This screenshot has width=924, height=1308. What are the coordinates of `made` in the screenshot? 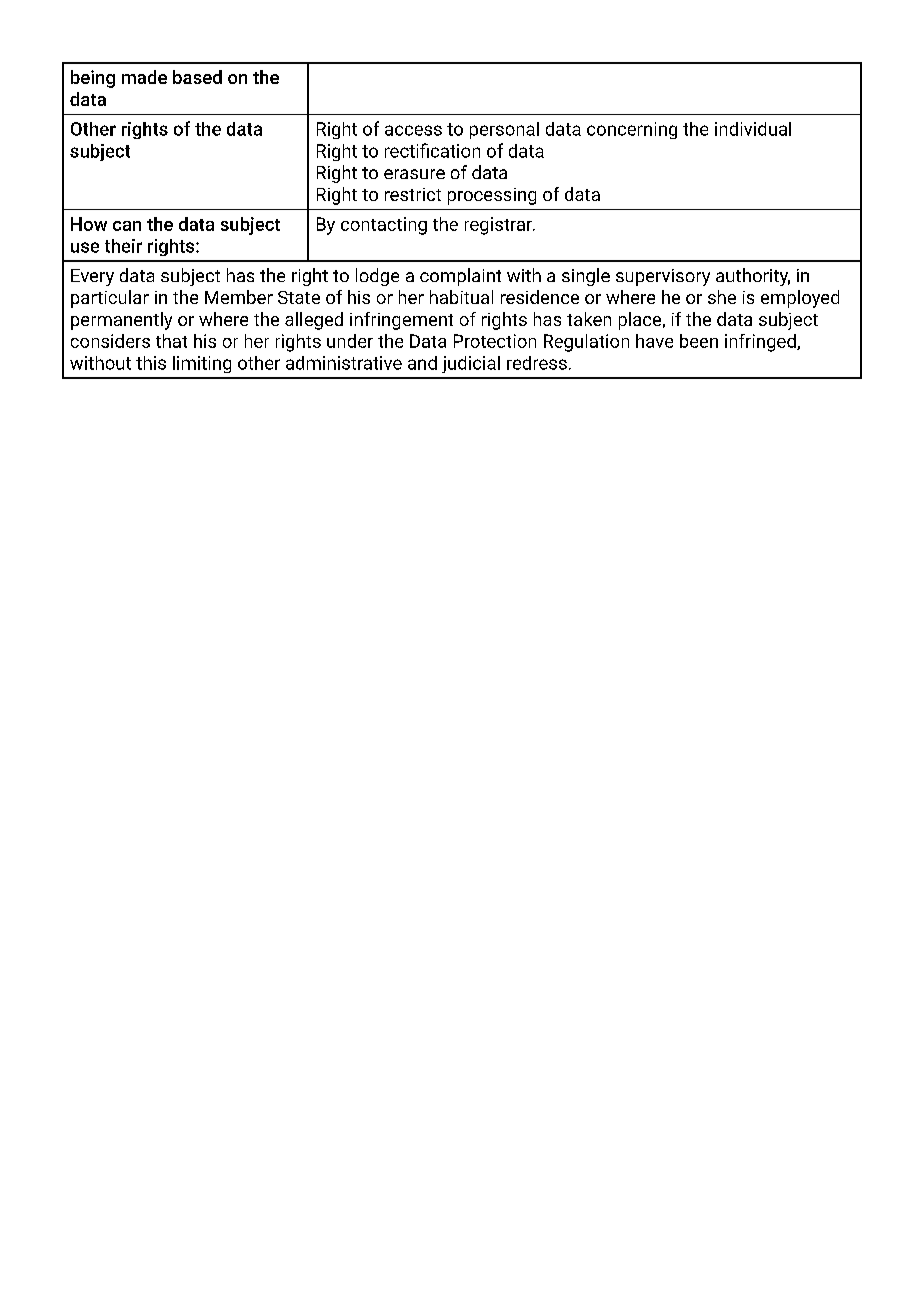 It's located at (144, 77).
